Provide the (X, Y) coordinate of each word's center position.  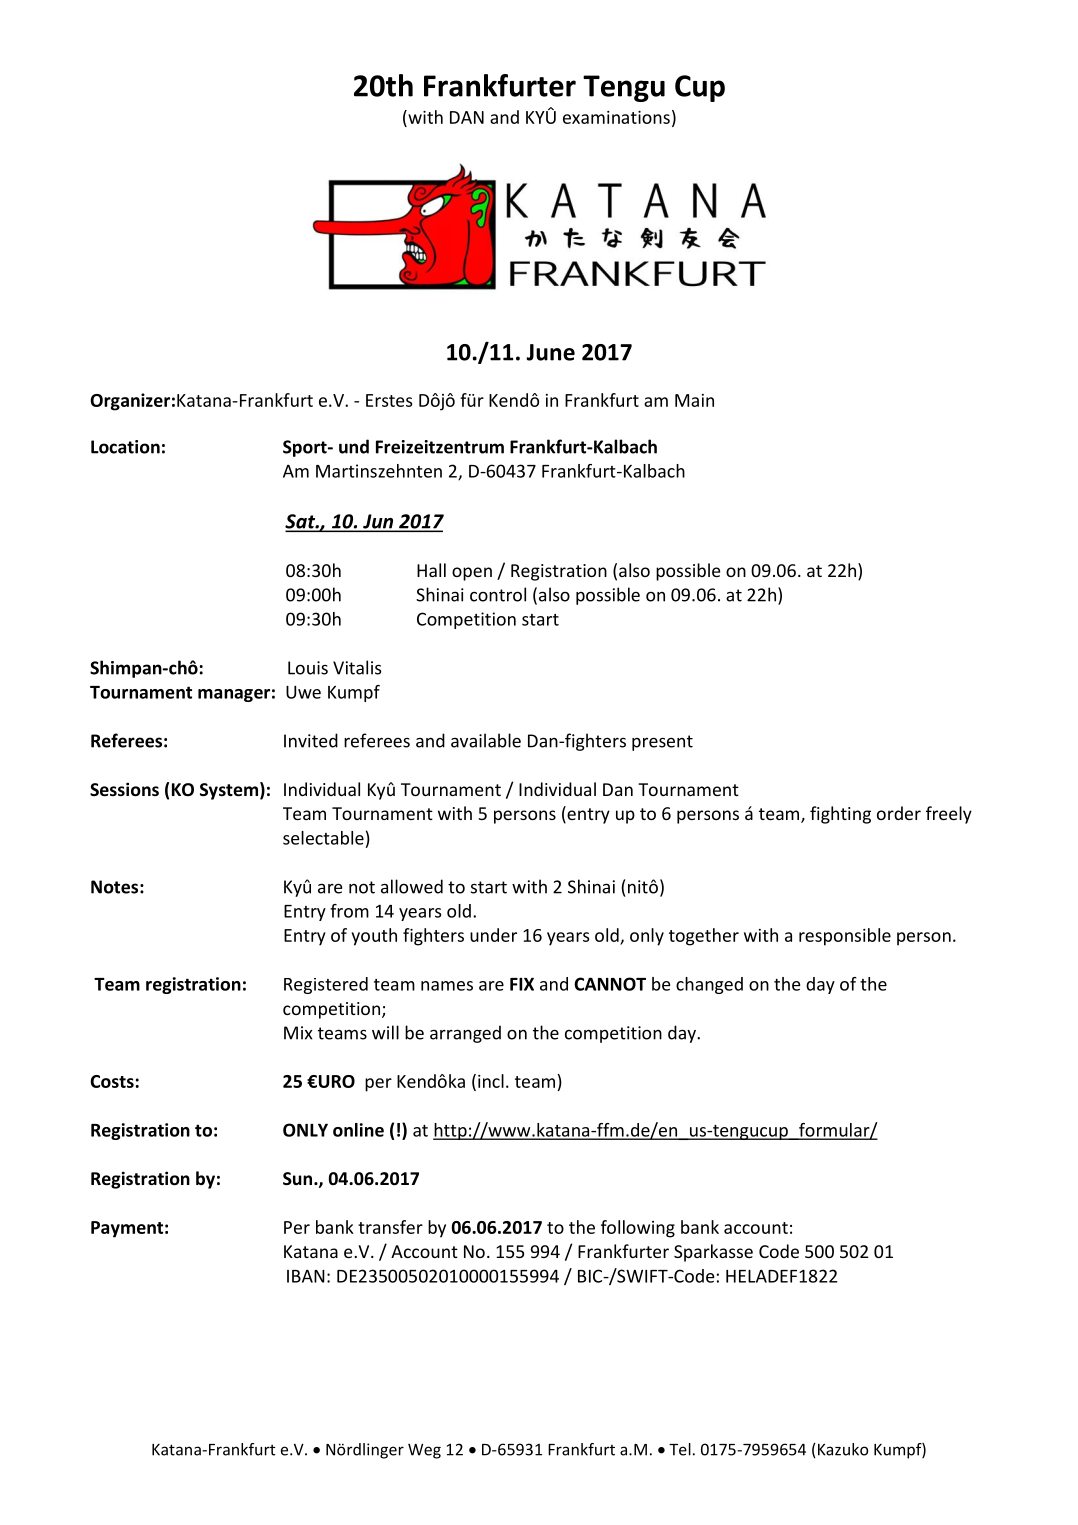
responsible (845, 937)
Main (694, 400)
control (498, 594)
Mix (298, 1033)
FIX (522, 984)
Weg (424, 1451)
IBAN (306, 1276)
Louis (308, 668)
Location (125, 447)
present (662, 743)
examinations (616, 117)
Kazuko (841, 1449)
